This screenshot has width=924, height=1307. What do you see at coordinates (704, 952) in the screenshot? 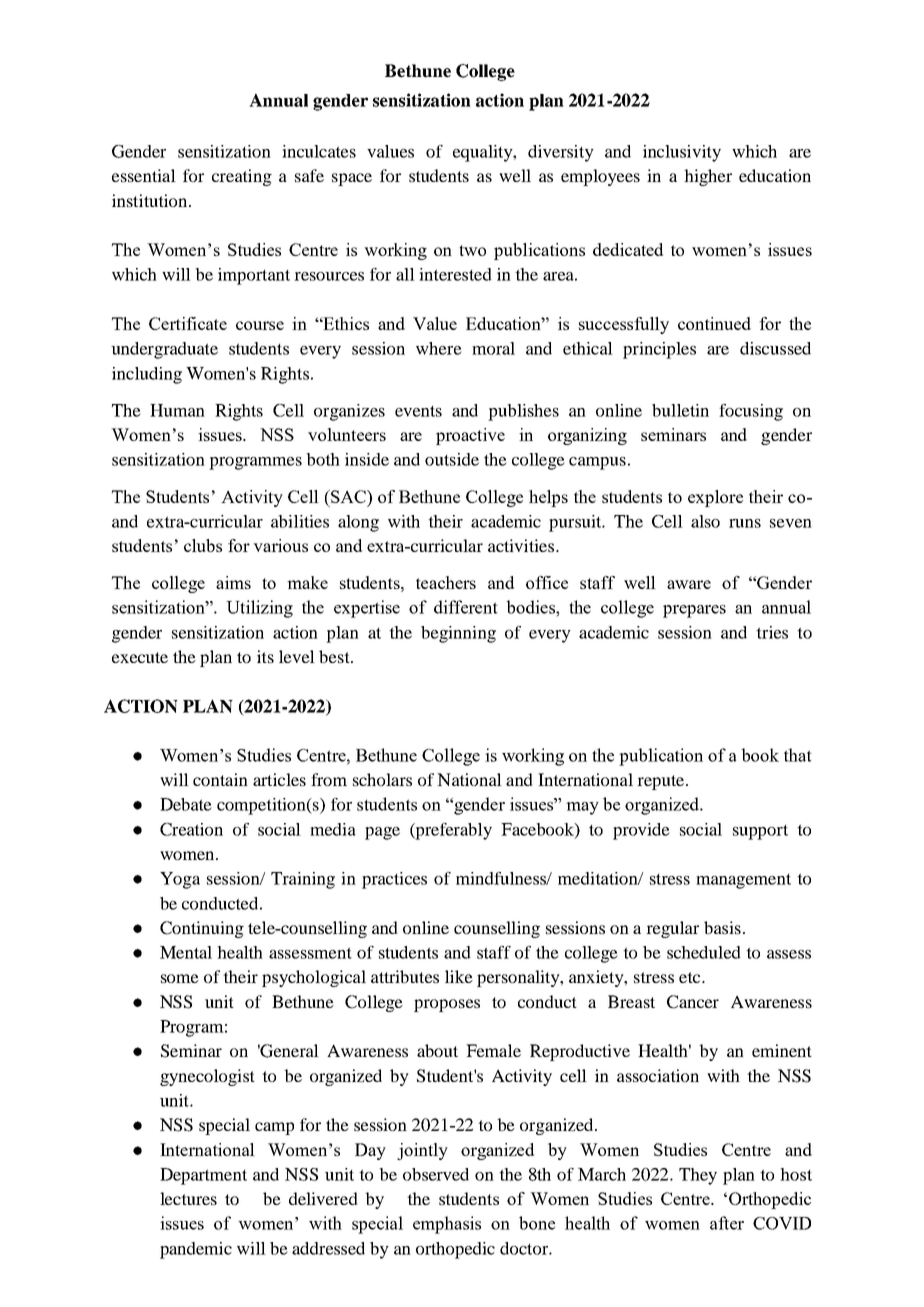
I see `scheduled` at bounding box center [704, 952].
